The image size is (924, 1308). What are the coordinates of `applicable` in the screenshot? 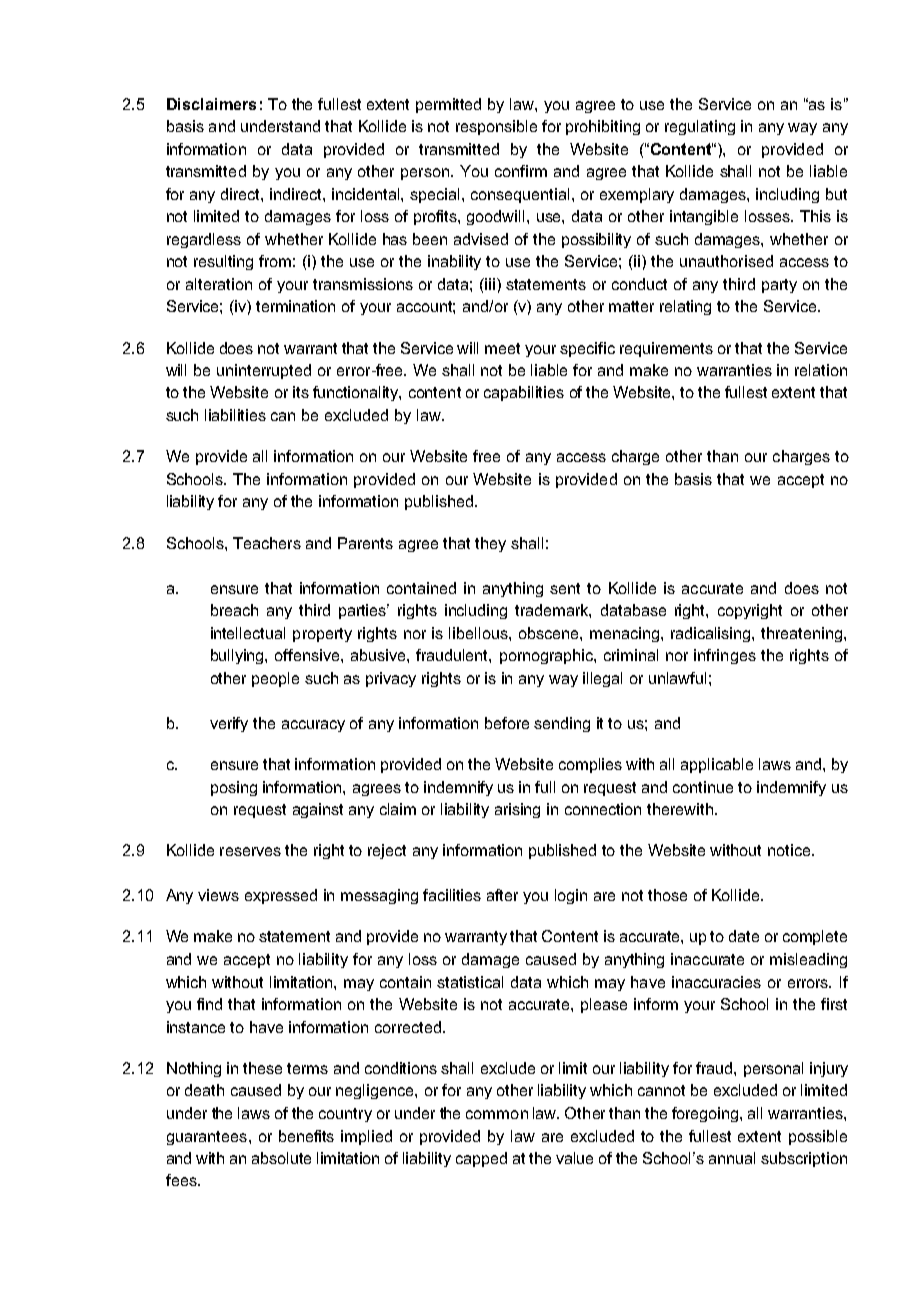 It's located at (717, 765).
